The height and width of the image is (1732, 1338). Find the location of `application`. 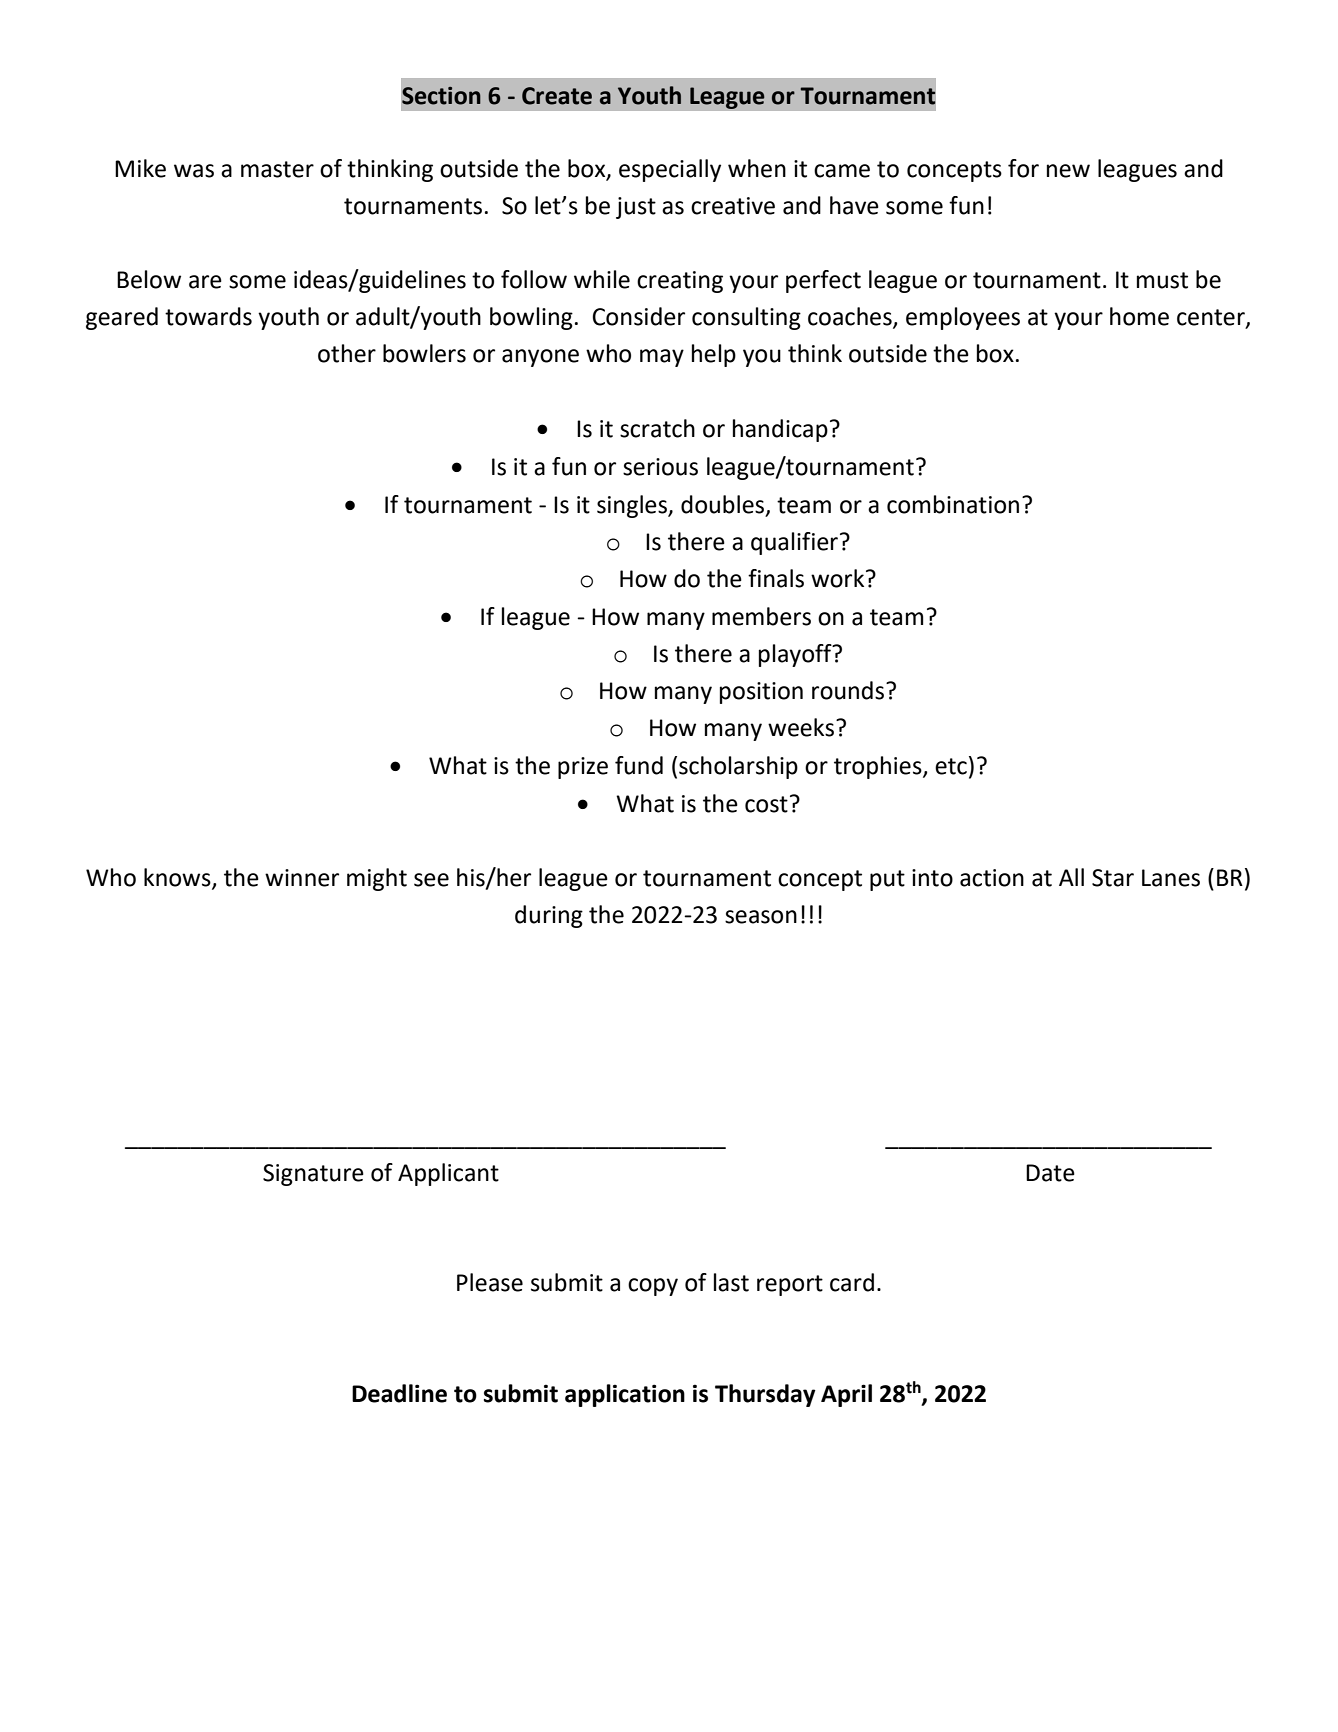

application is located at coordinates (625, 1395).
